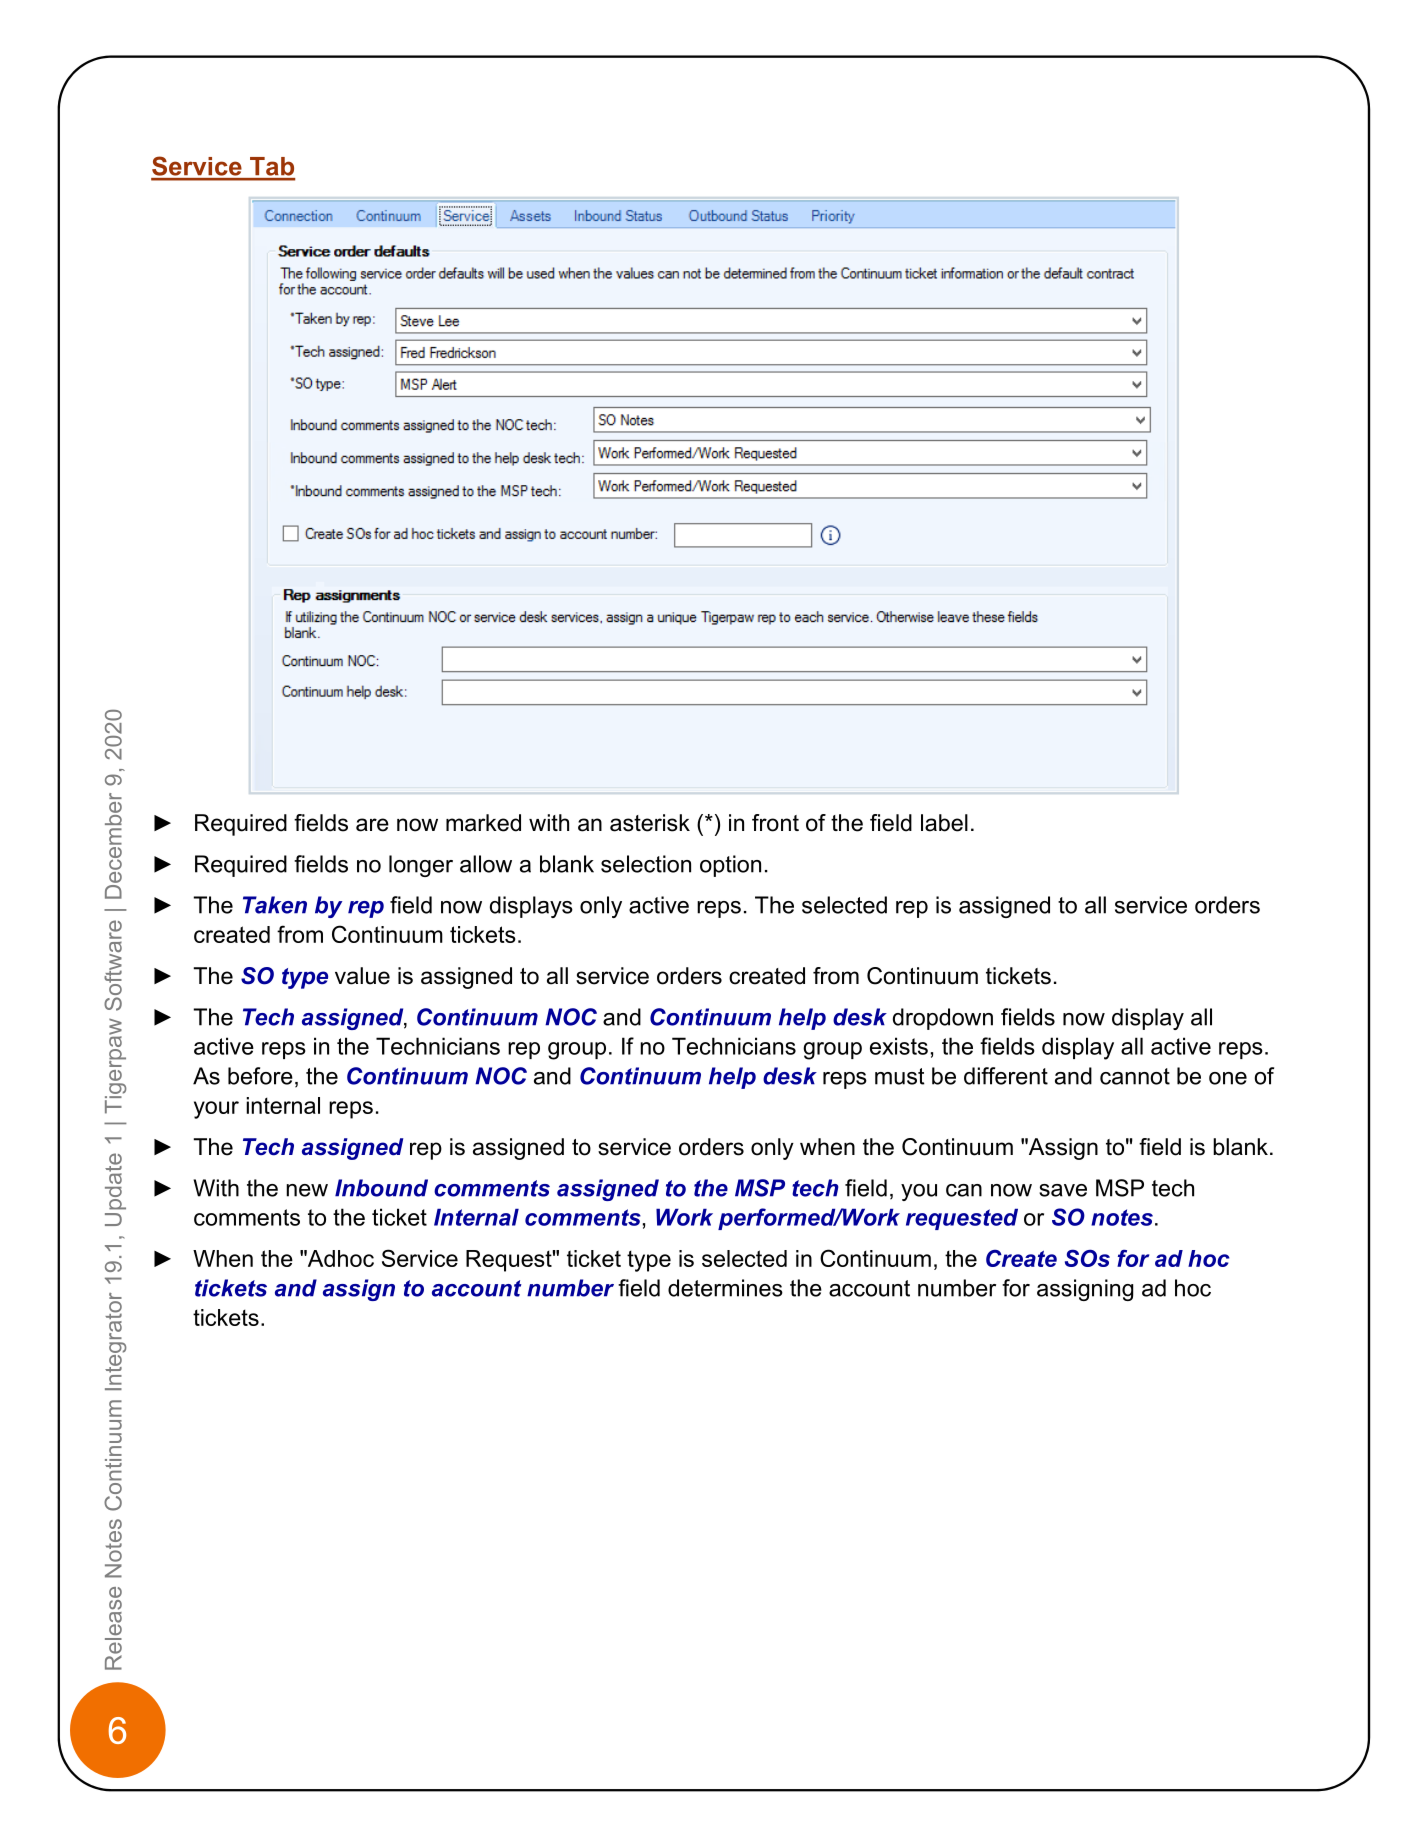  I want to click on cannot, so click(1135, 1076).
